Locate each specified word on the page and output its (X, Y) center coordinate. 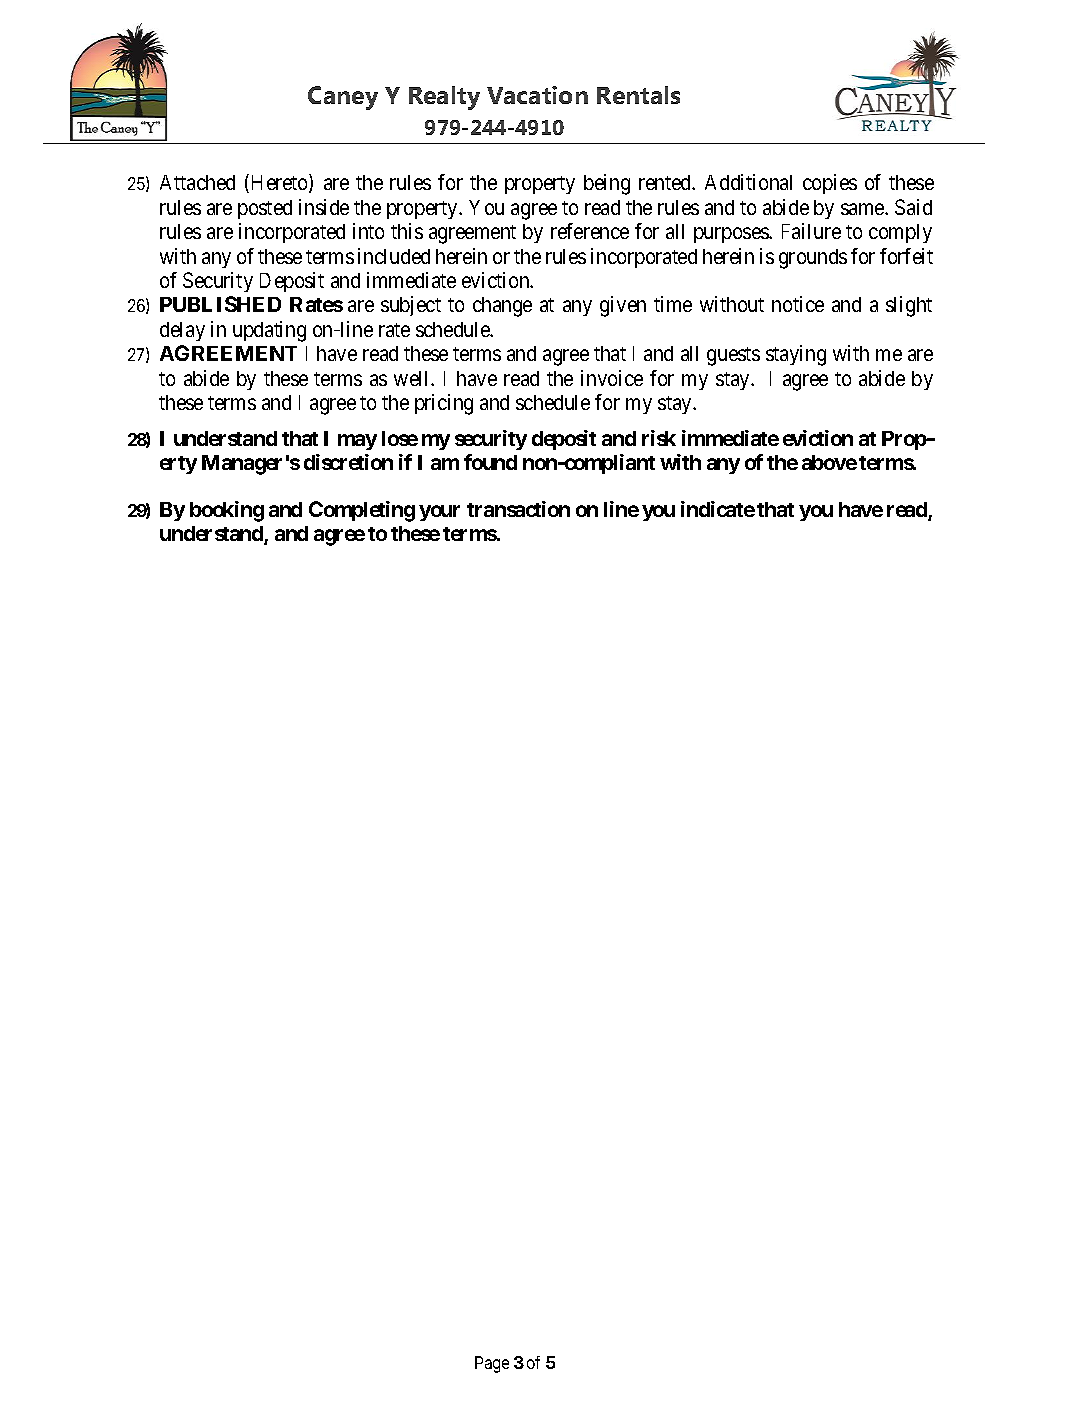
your (439, 513)
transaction (518, 509)
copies (830, 184)
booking (227, 511)
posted (265, 209)
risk (659, 438)
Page (492, 1364)
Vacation (537, 95)
